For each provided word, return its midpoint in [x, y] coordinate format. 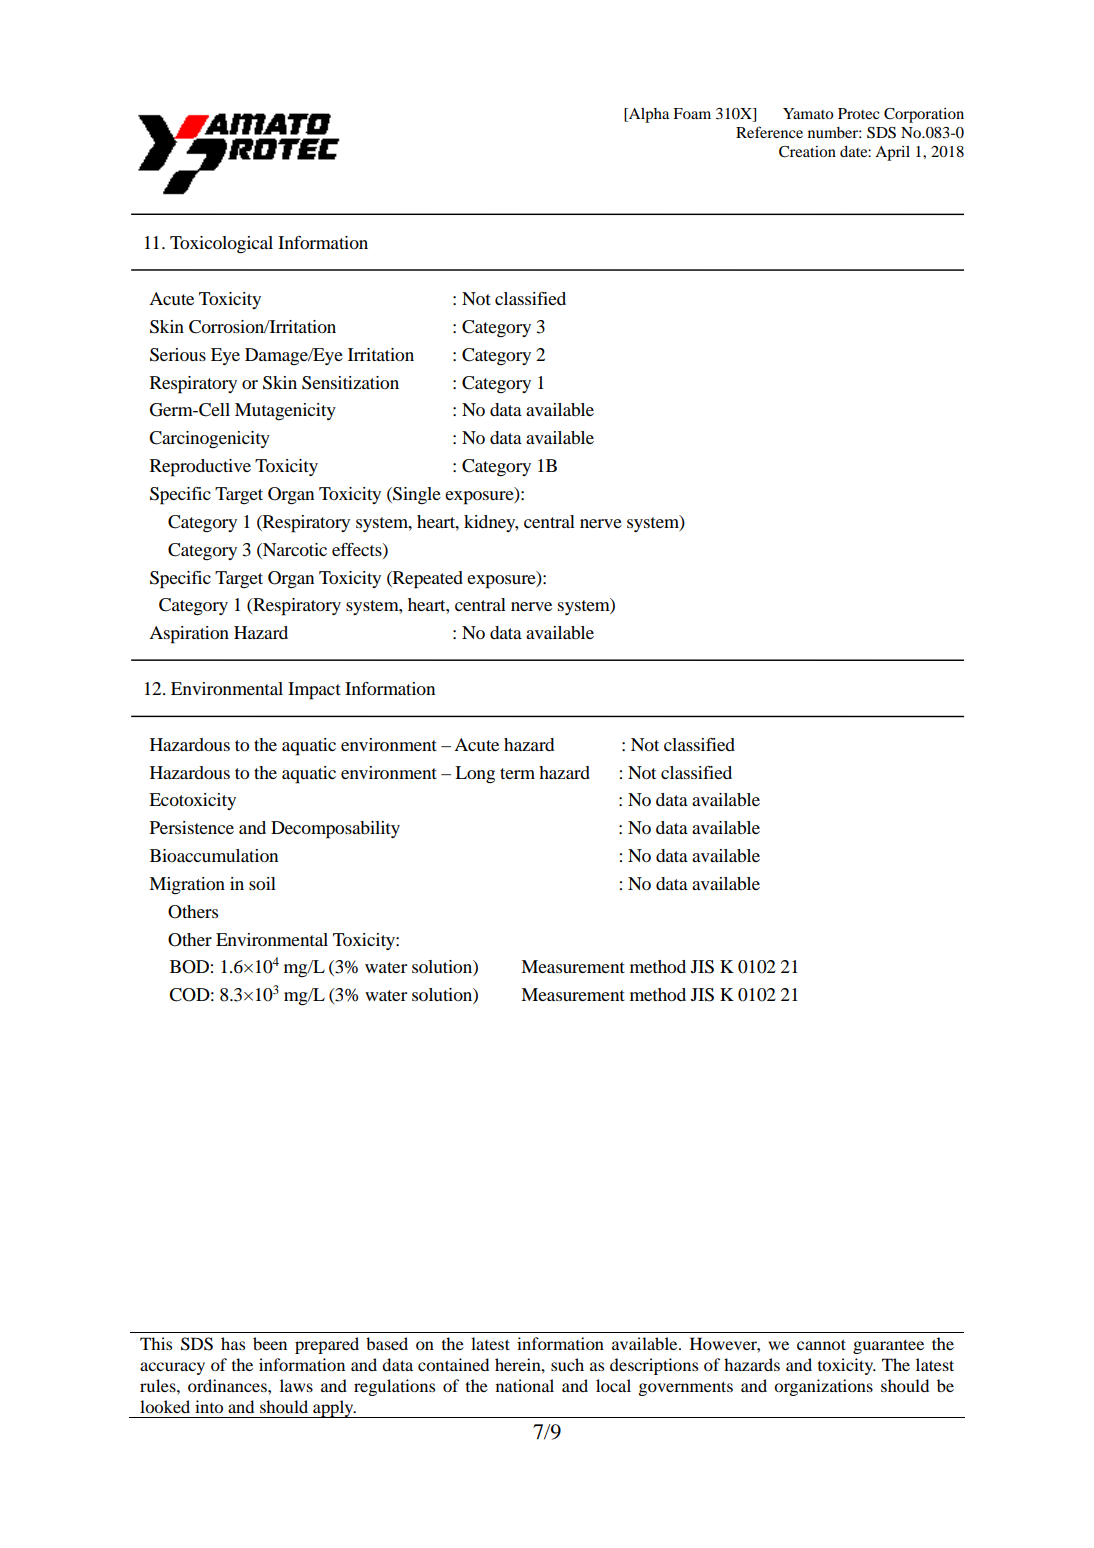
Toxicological [221, 245]
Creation [807, 152]
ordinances [228, 1385]
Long [475, 774]
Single [416, 496]
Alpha [648, 115]
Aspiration [189, 635]
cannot [821, 1344]
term [517, 773]
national [525, 1385]
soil [262, 883]
